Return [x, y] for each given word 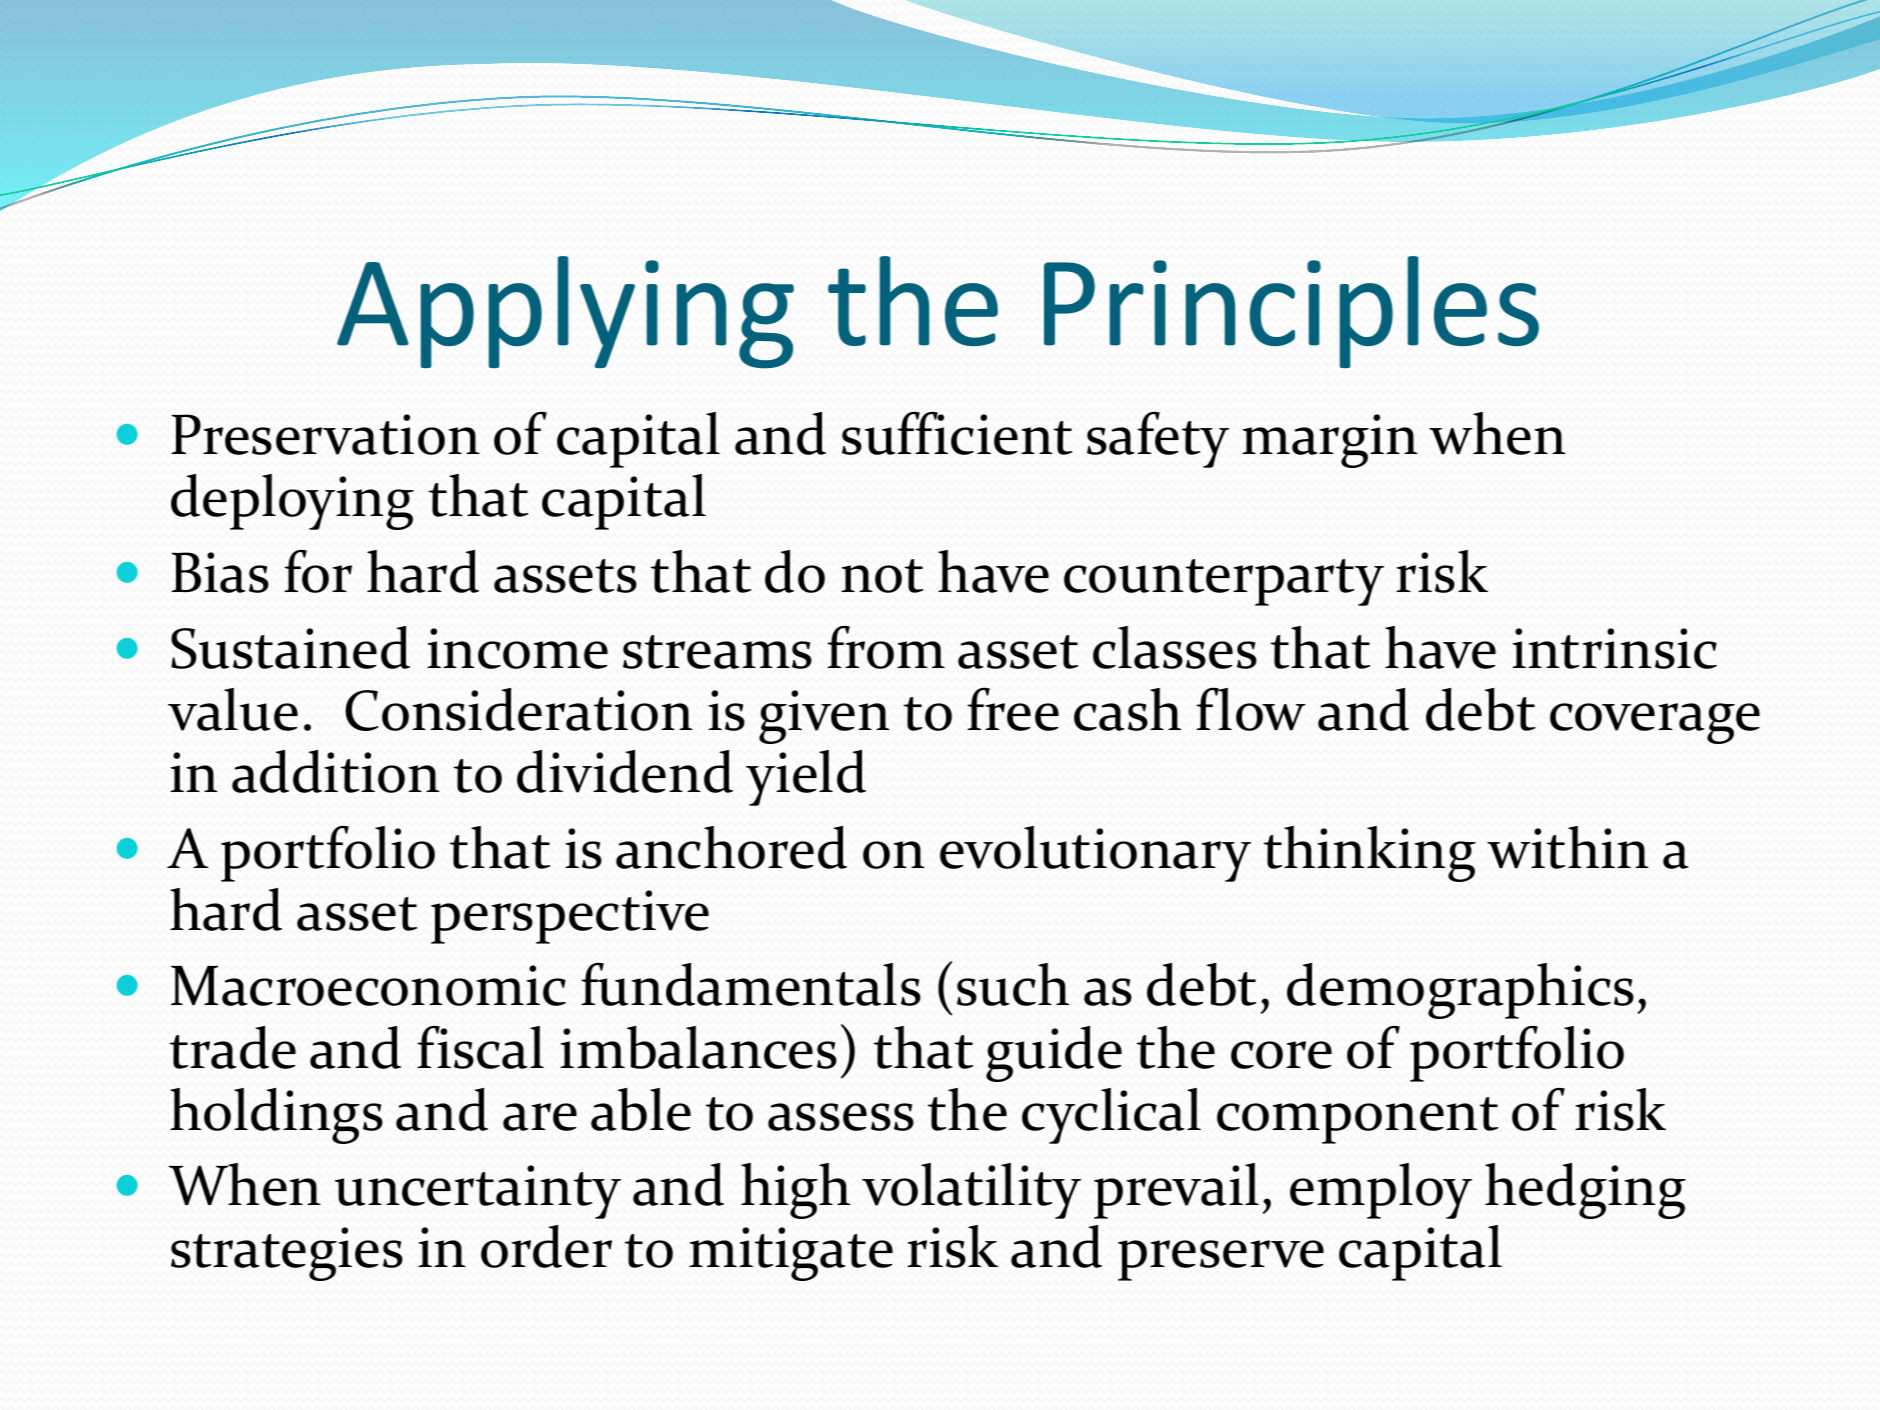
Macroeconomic [368, 985]
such [1013, 984]
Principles [1291, 312]
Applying [565, 312]
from [886, 647]
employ [1381, 1191]
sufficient [957, 433]
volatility [971, 1191]
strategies [287, 1254]
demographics [1460, 991]
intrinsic [1614, 648]
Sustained [290, 647]
